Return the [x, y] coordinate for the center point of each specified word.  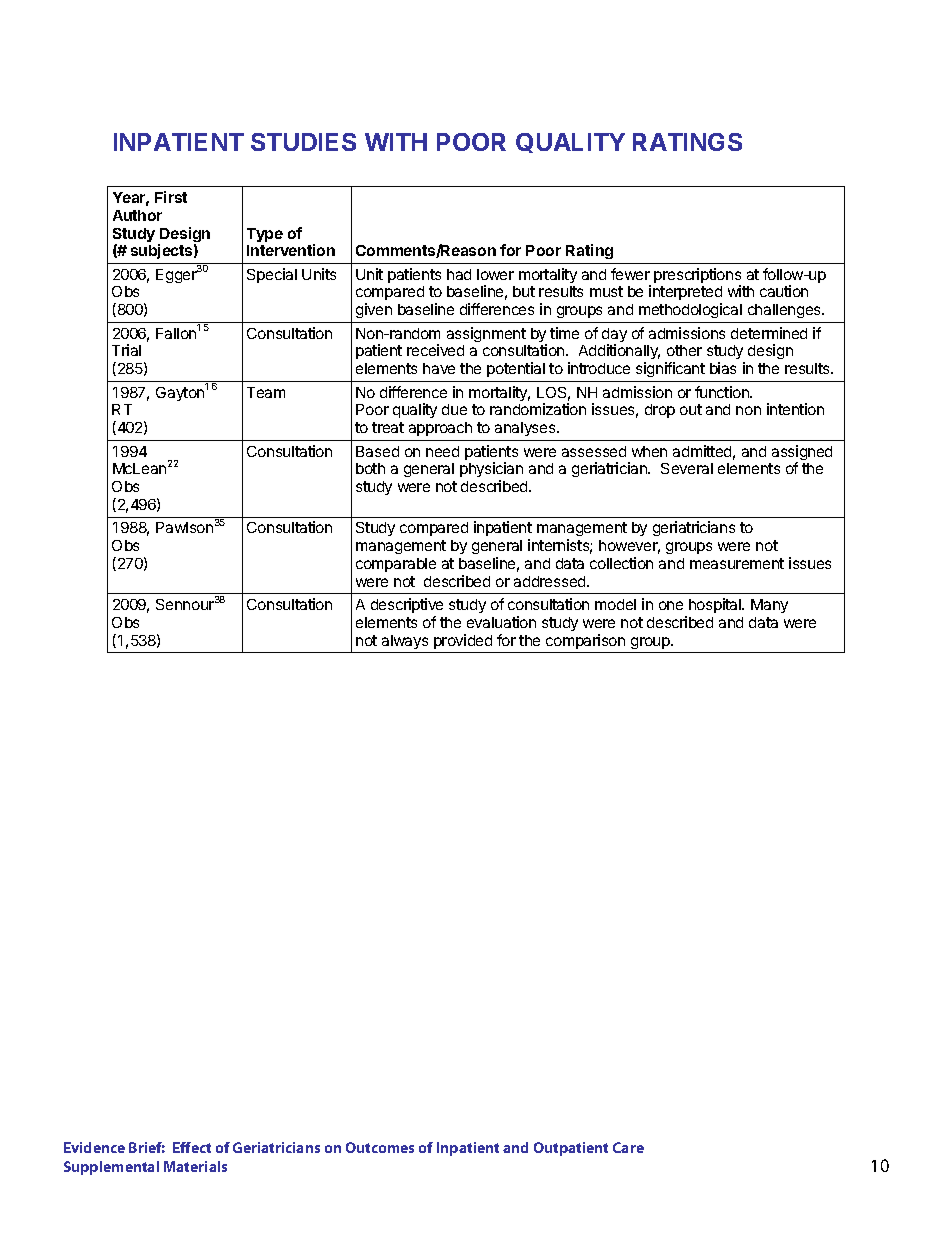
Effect [192, 1147]
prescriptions [697, 277]
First [171, 197]
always [405, 642]
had [459, 274]
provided [463, 641]
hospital [716, 605]
